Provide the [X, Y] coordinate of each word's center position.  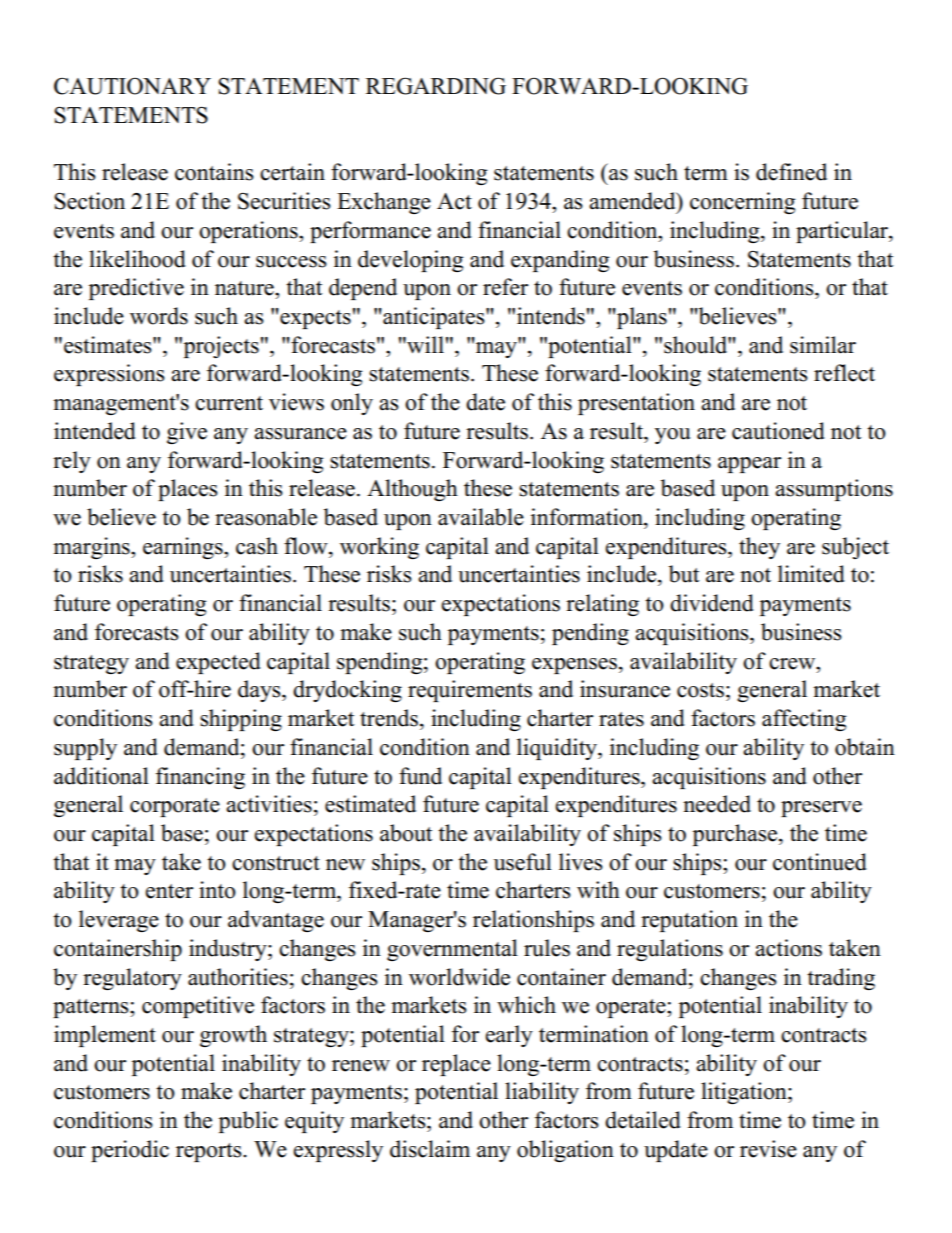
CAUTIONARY [132, 86]
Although [412, 490]
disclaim [430, 1149]
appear [749, 465]
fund [420, 776]
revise [768, 1149]
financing [200, 778]
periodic [130, 1151]
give [187, 433]
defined [791, 172]
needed [717, 804]
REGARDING [436, 86]
